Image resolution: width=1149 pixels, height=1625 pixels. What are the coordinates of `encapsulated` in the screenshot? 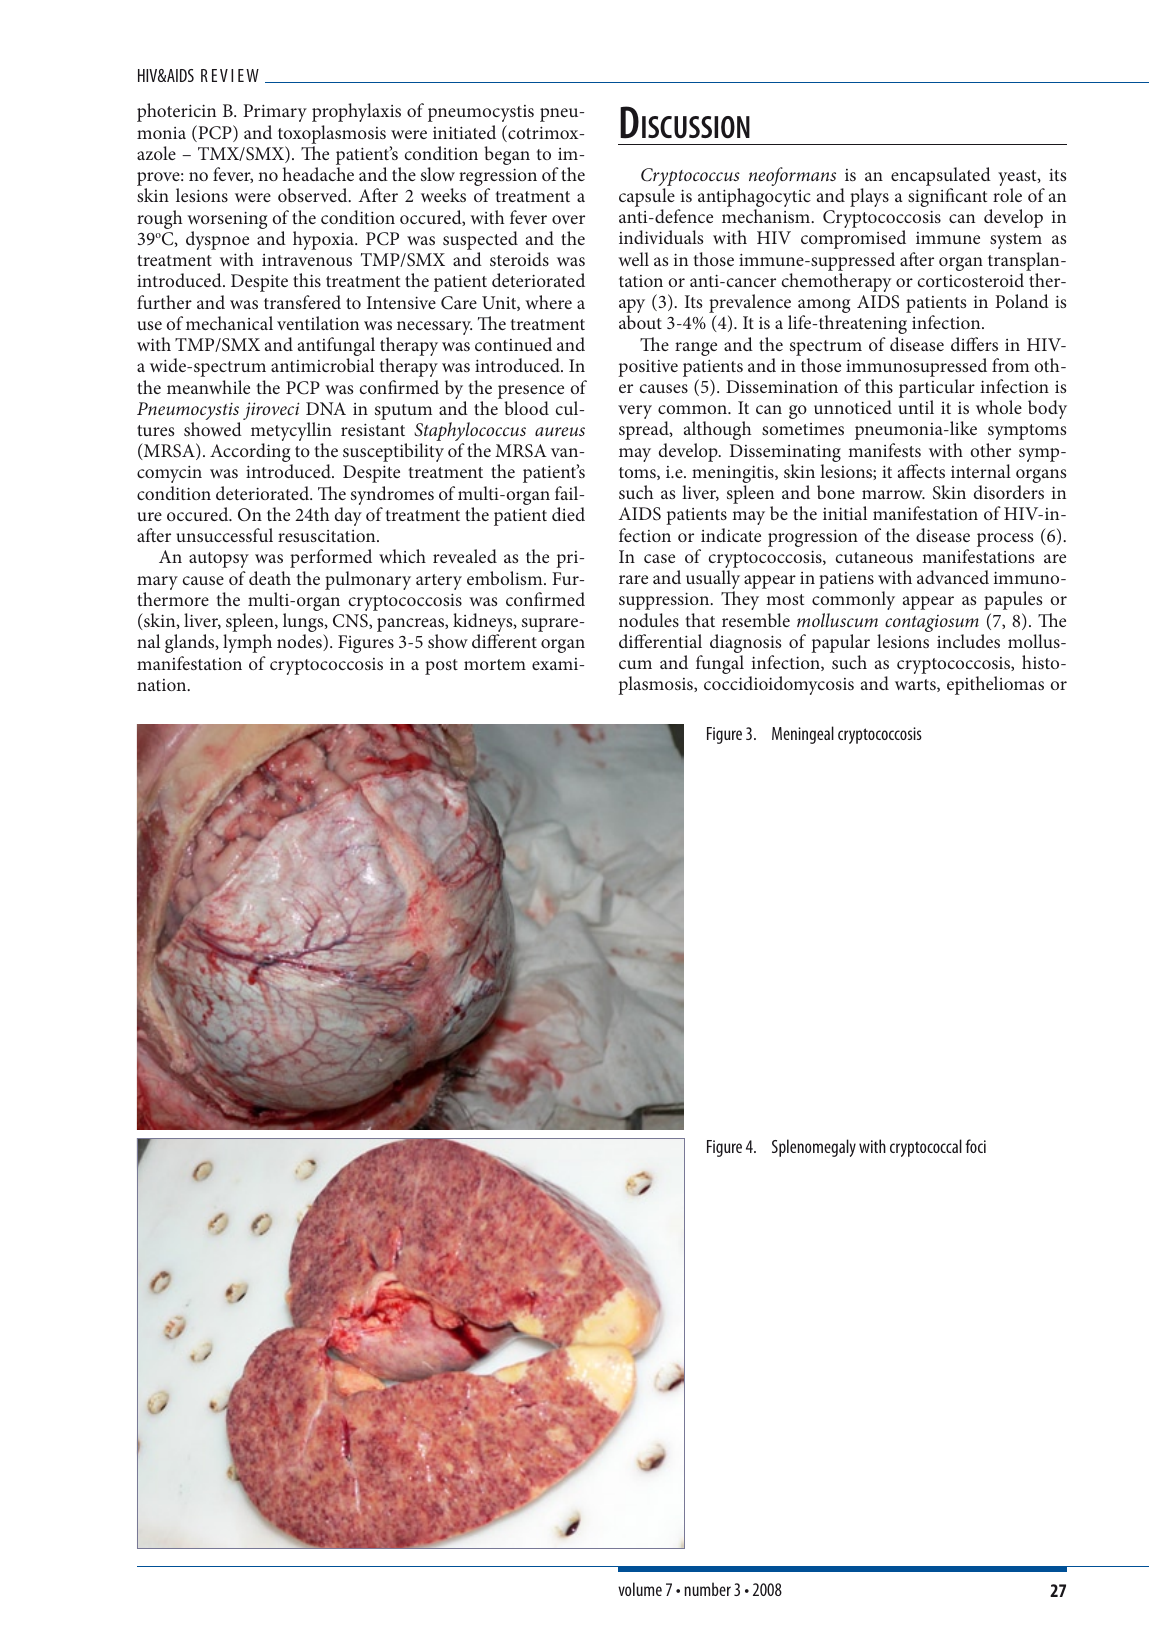 It's located at (941, 176).
